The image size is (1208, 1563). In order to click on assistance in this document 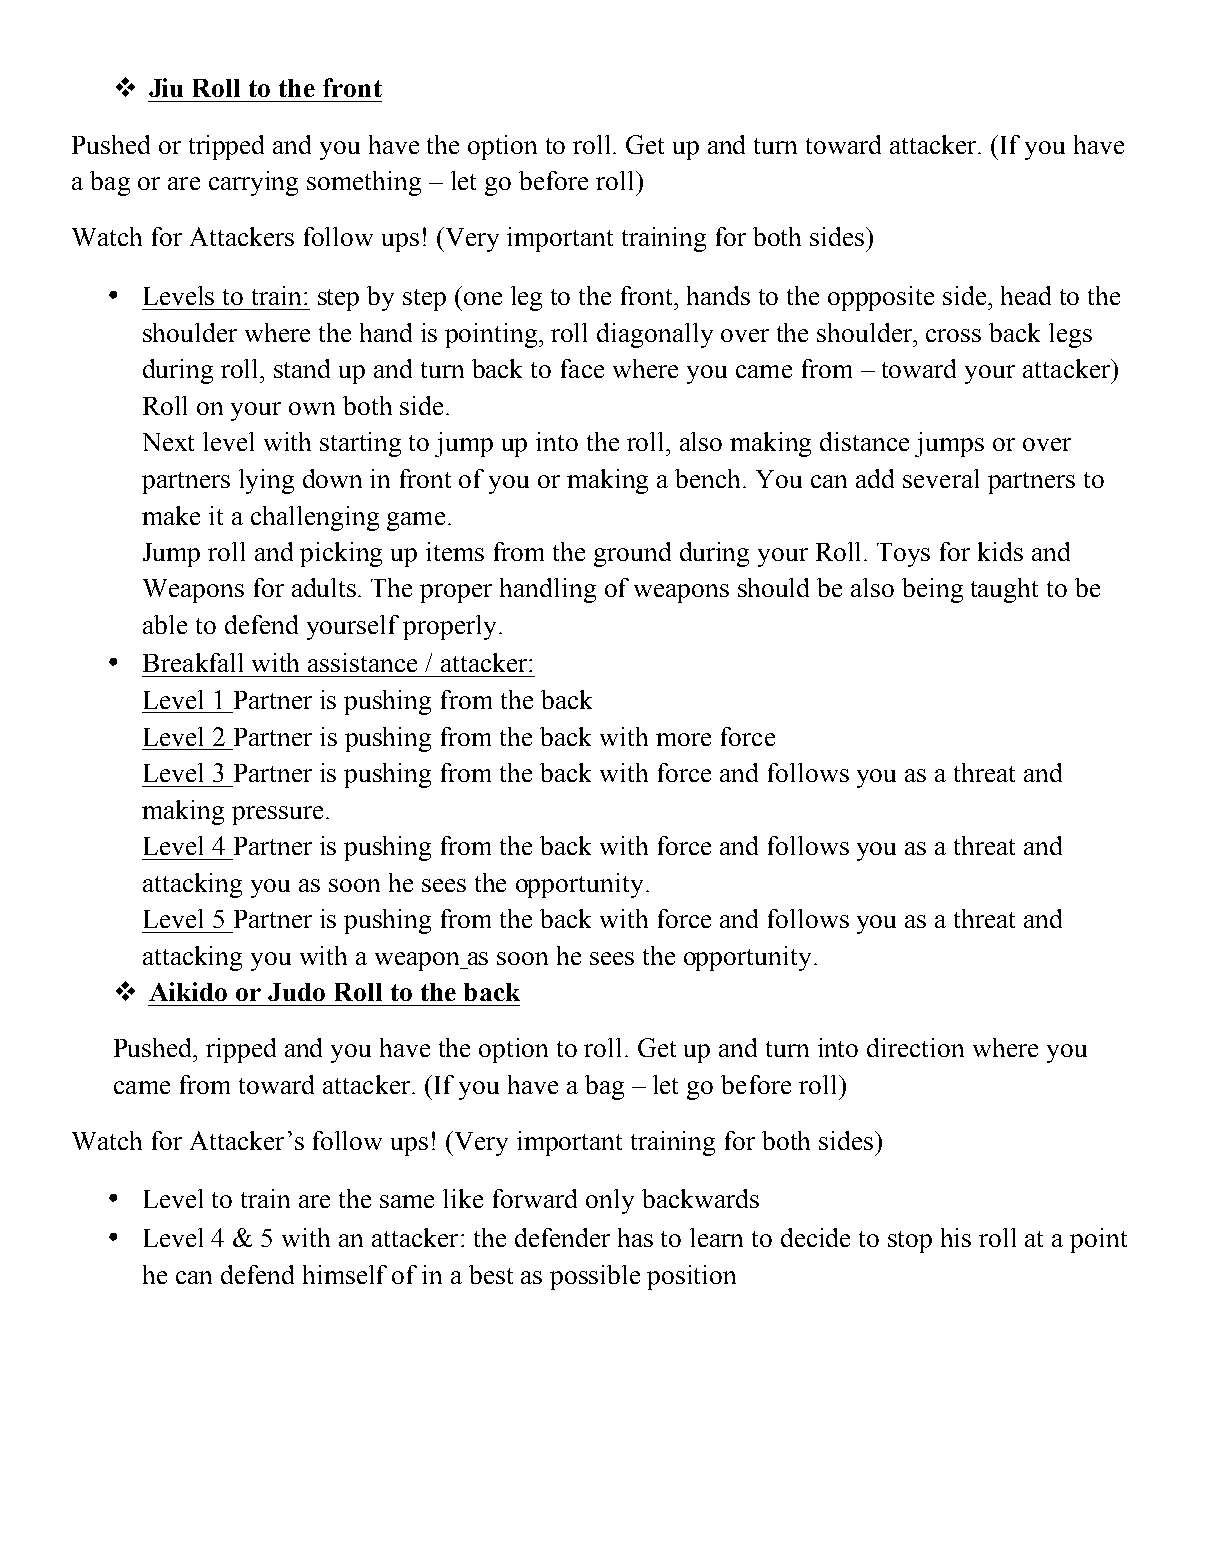, I will do `click(362, 662)`.
